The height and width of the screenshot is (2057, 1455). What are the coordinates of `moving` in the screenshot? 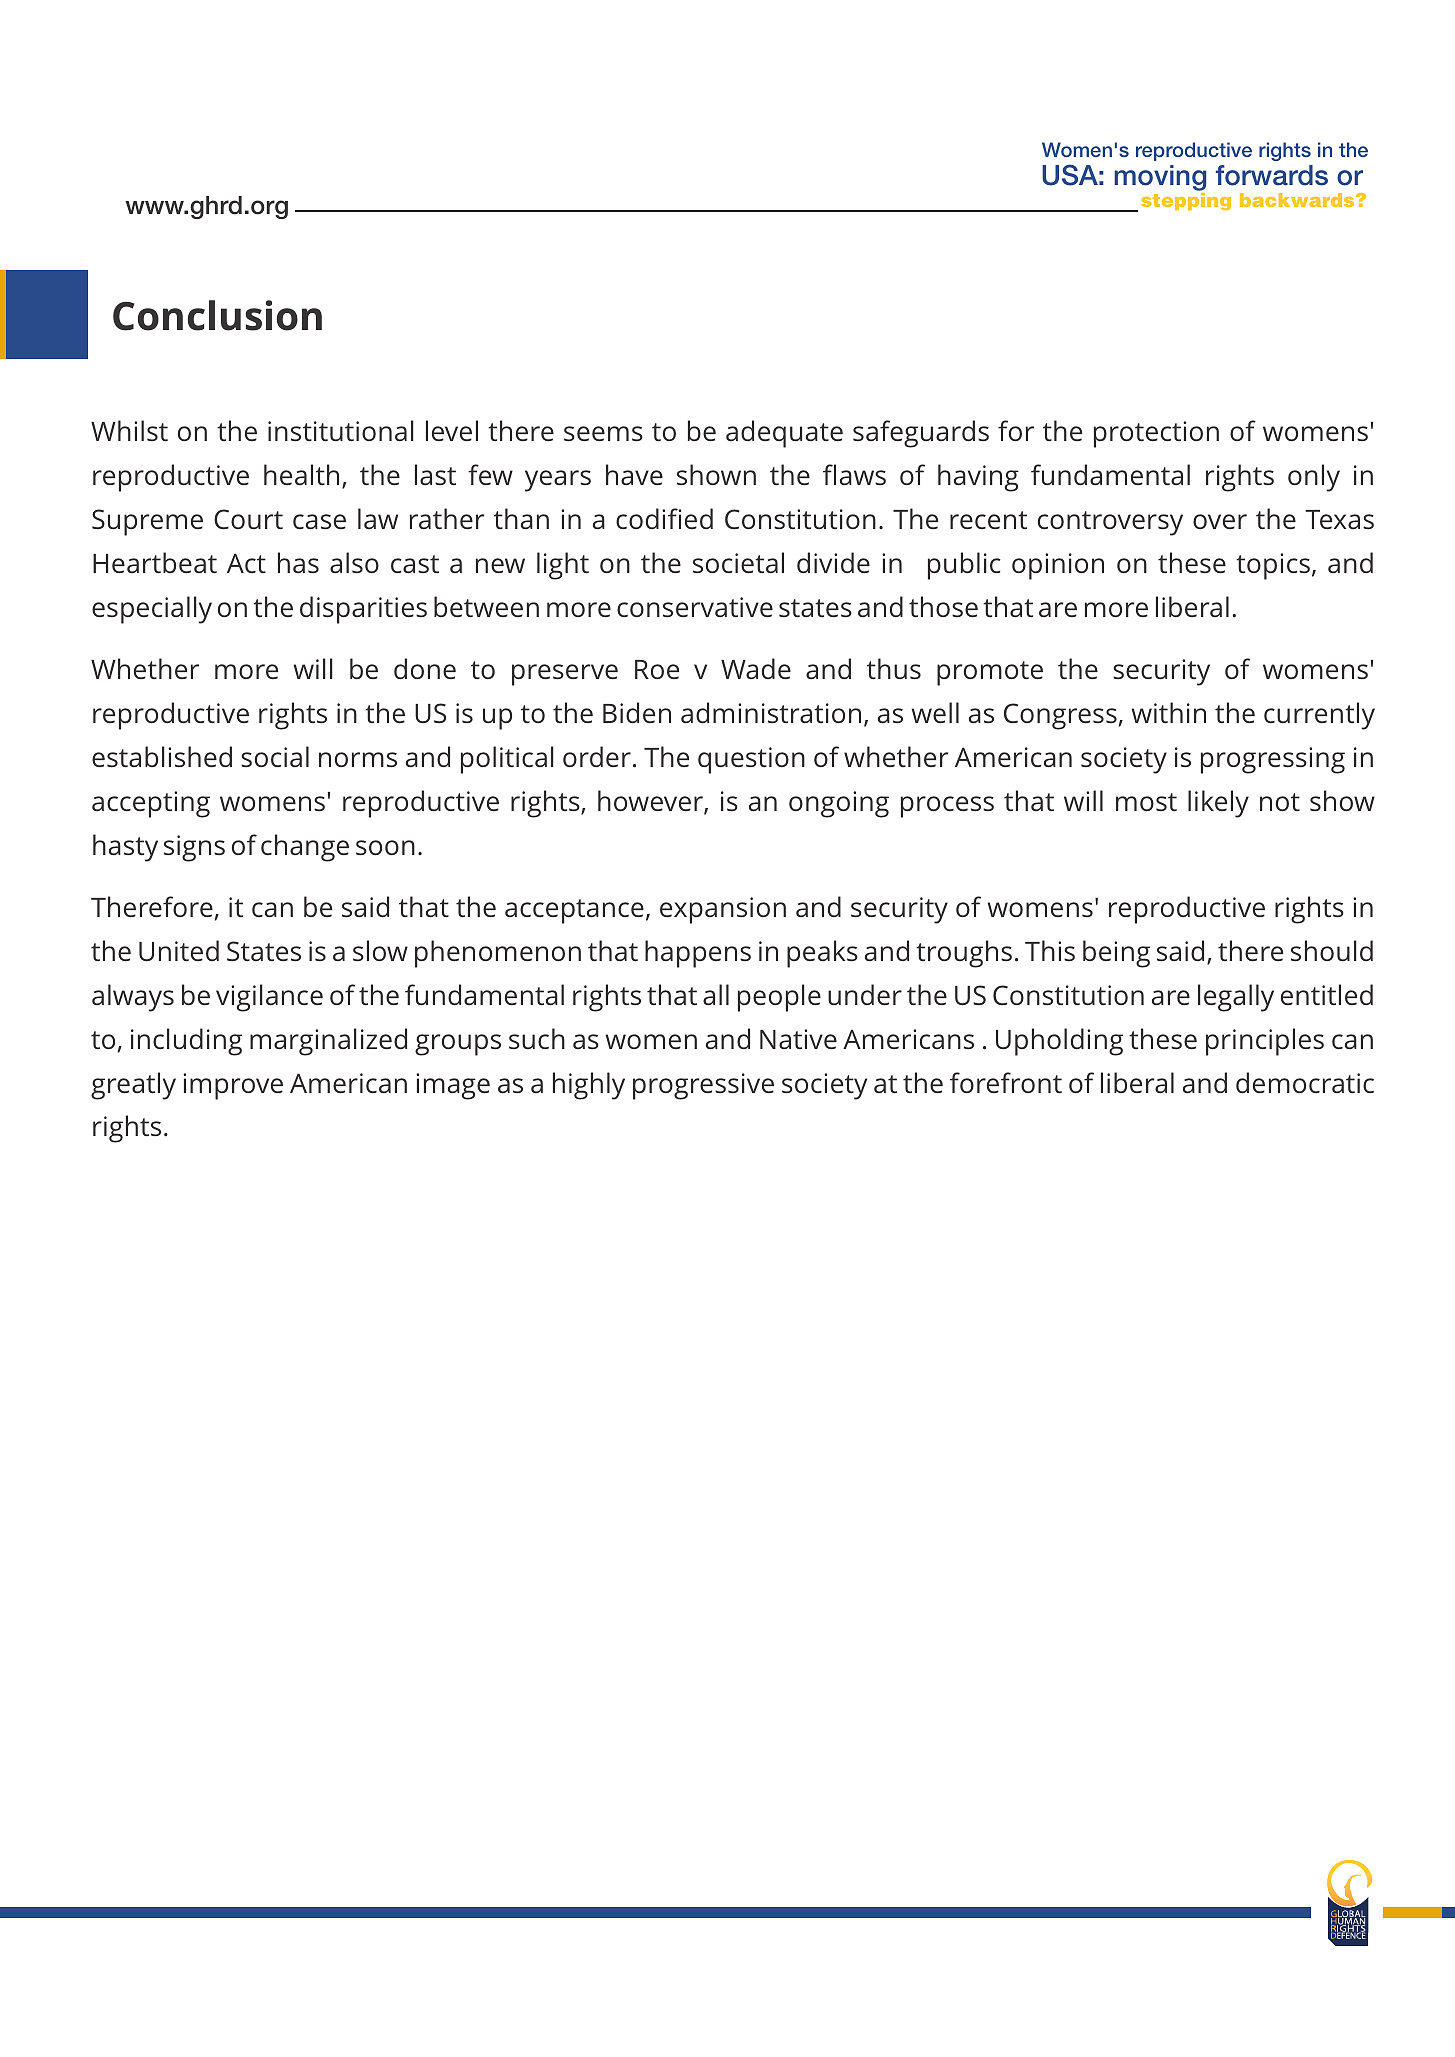 It's located at (1160, 179).
